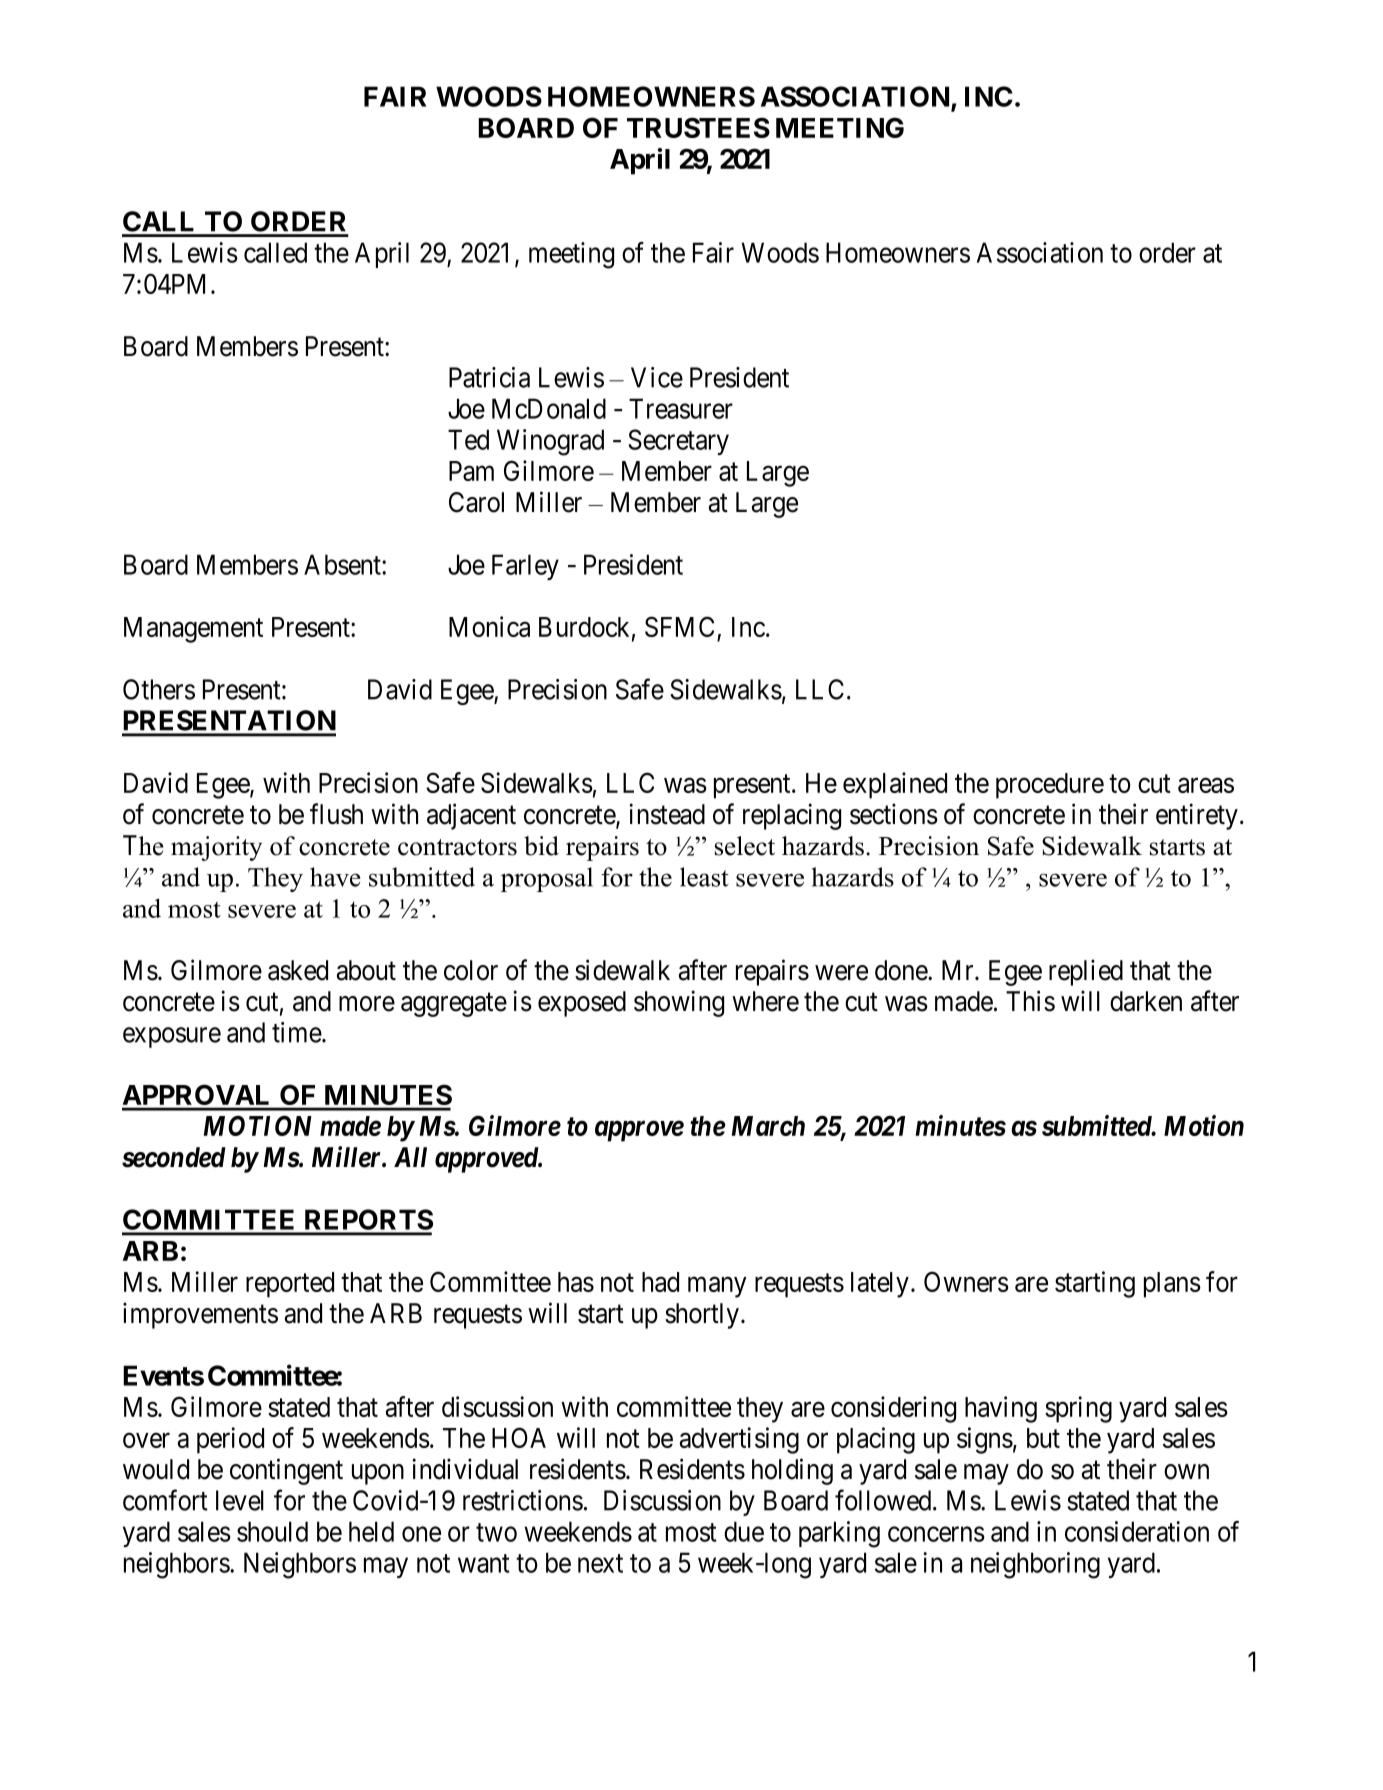 This image has height=1790, width=1383. Describe the element at coordinates (678, 442) in the image. I see `Secretary` at that location.
